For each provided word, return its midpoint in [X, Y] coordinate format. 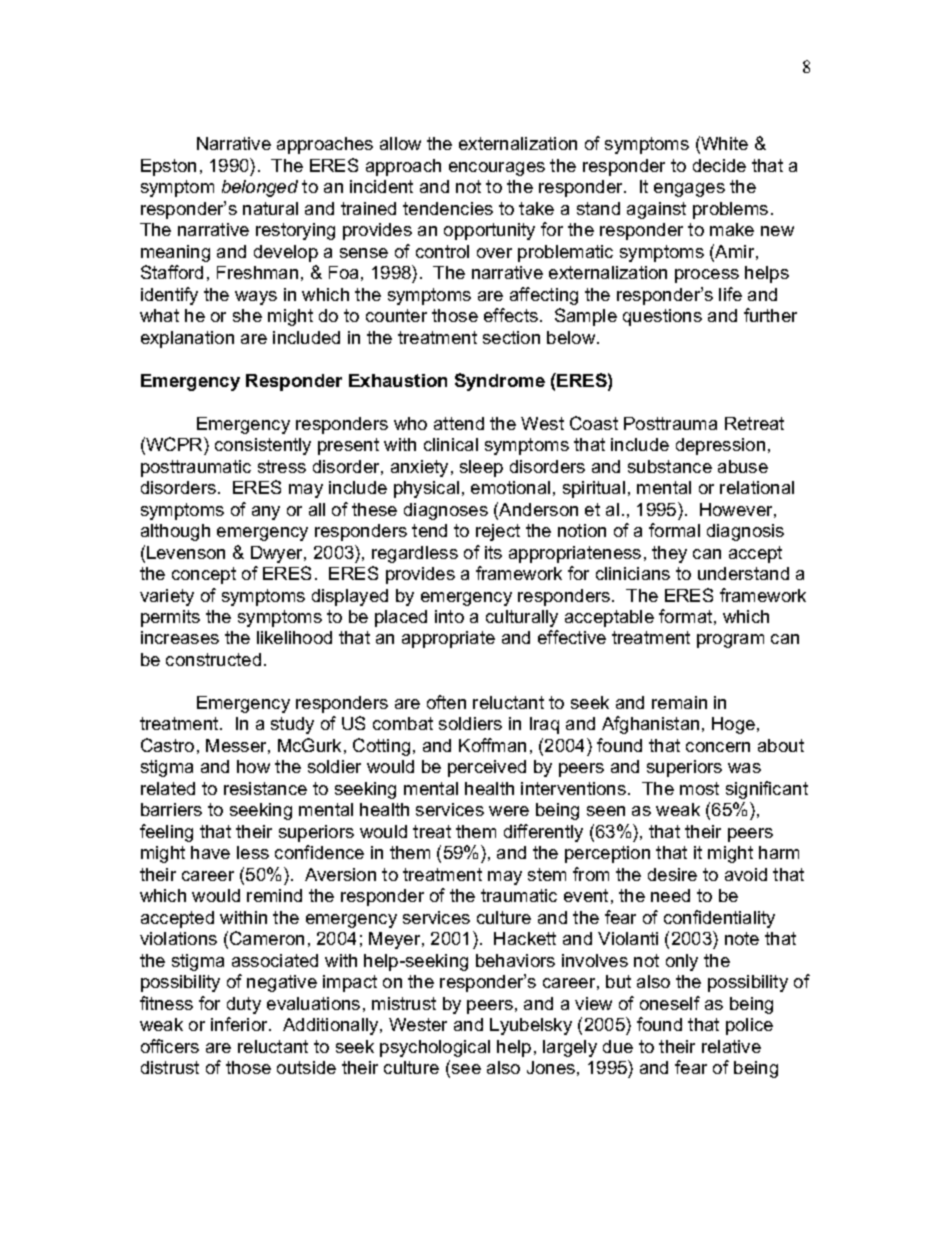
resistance [265, 788]
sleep [481, 468]
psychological [435, 1048]
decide [719, 165]
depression [720, 446]
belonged [260, 188]
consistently [263, 446]
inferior [240, 1024]
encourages [497, 169]
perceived [487, 768]
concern [718, 747]
